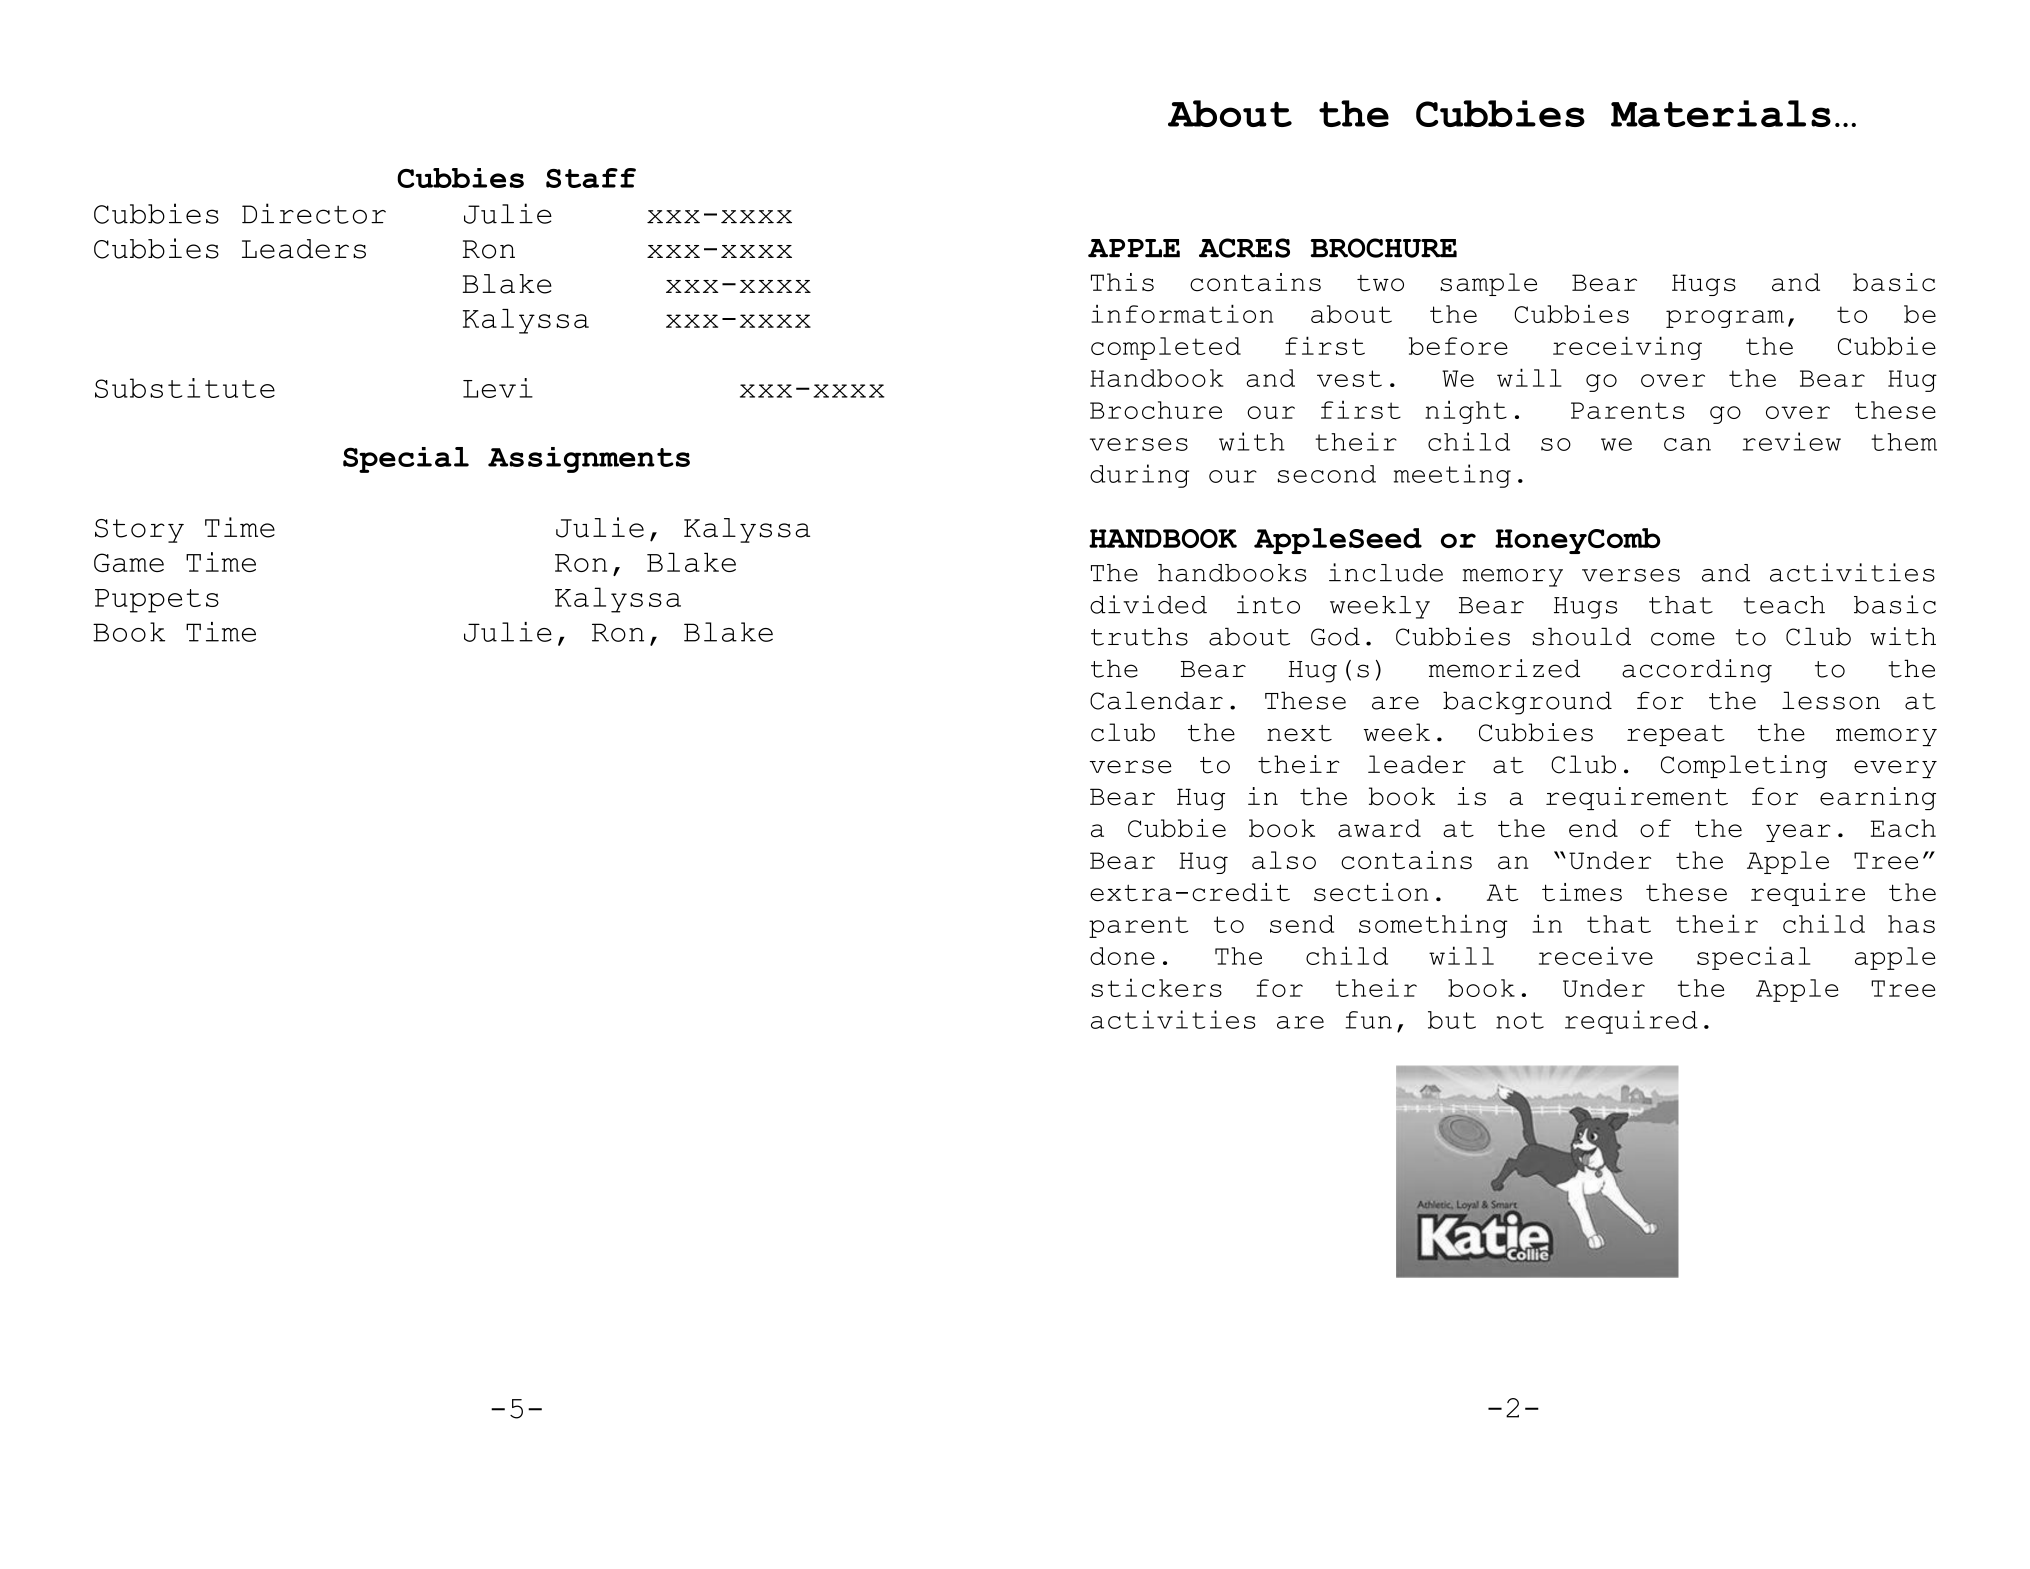  Describe the element at coordinates (498, 388) in the screenshot. I see `Levi` at that location.
